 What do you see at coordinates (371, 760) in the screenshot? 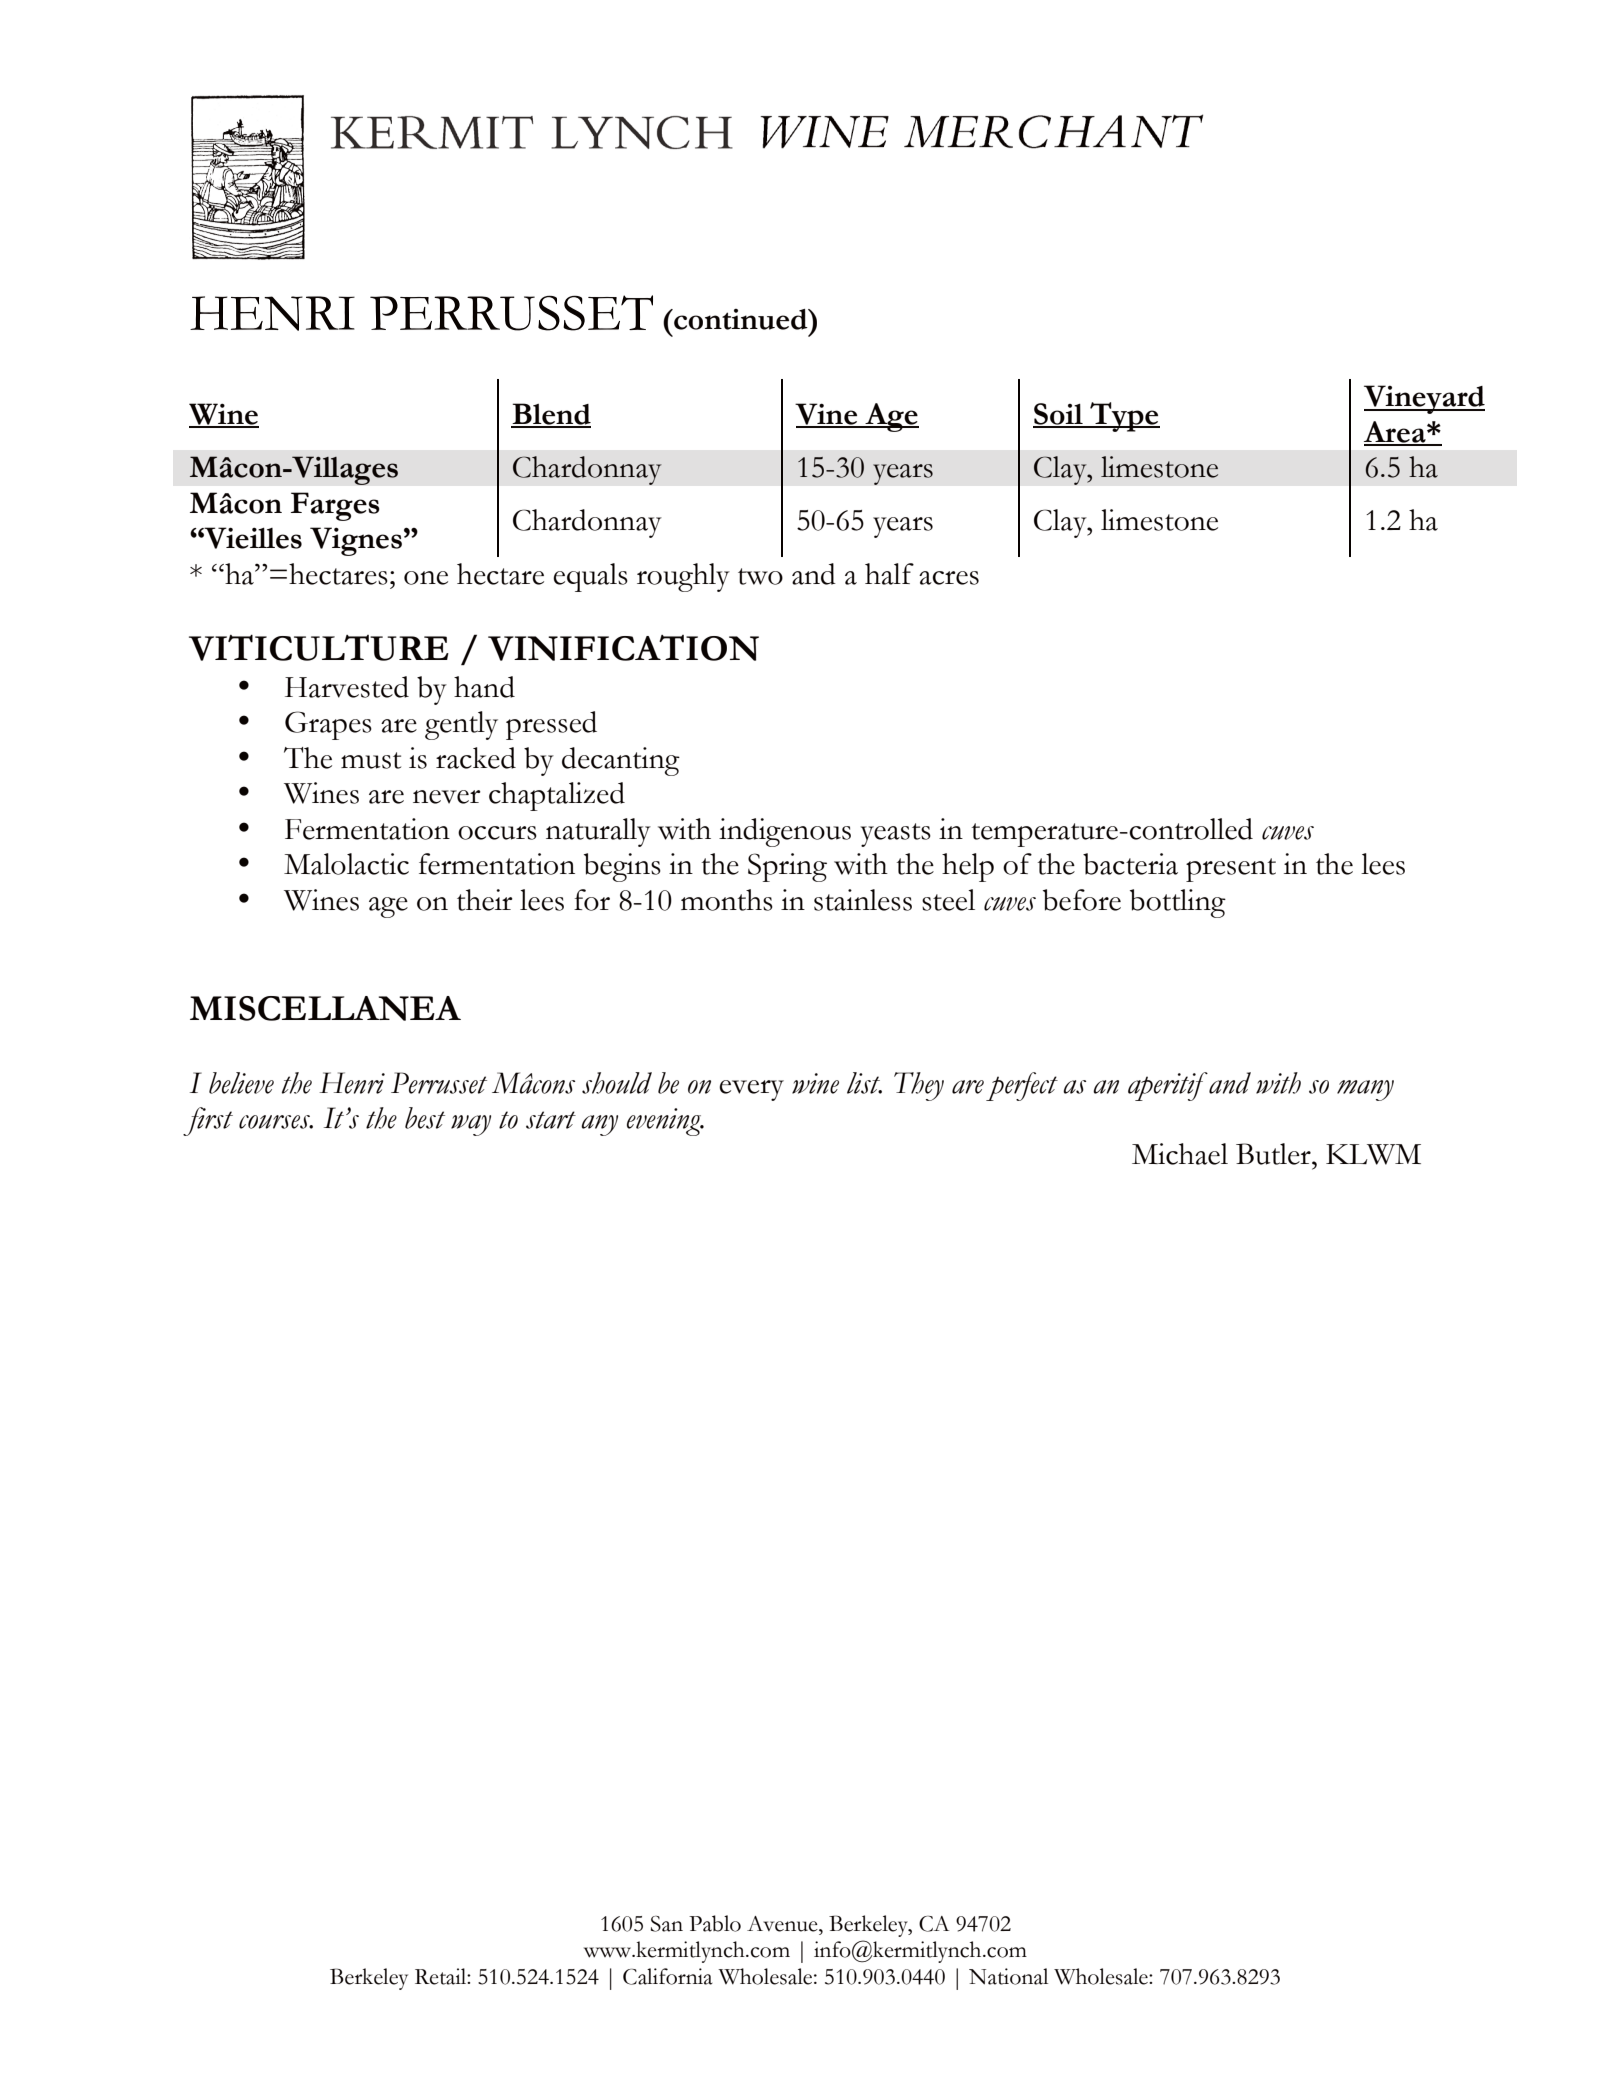
I see `must` at bounding box center [371, 760].
